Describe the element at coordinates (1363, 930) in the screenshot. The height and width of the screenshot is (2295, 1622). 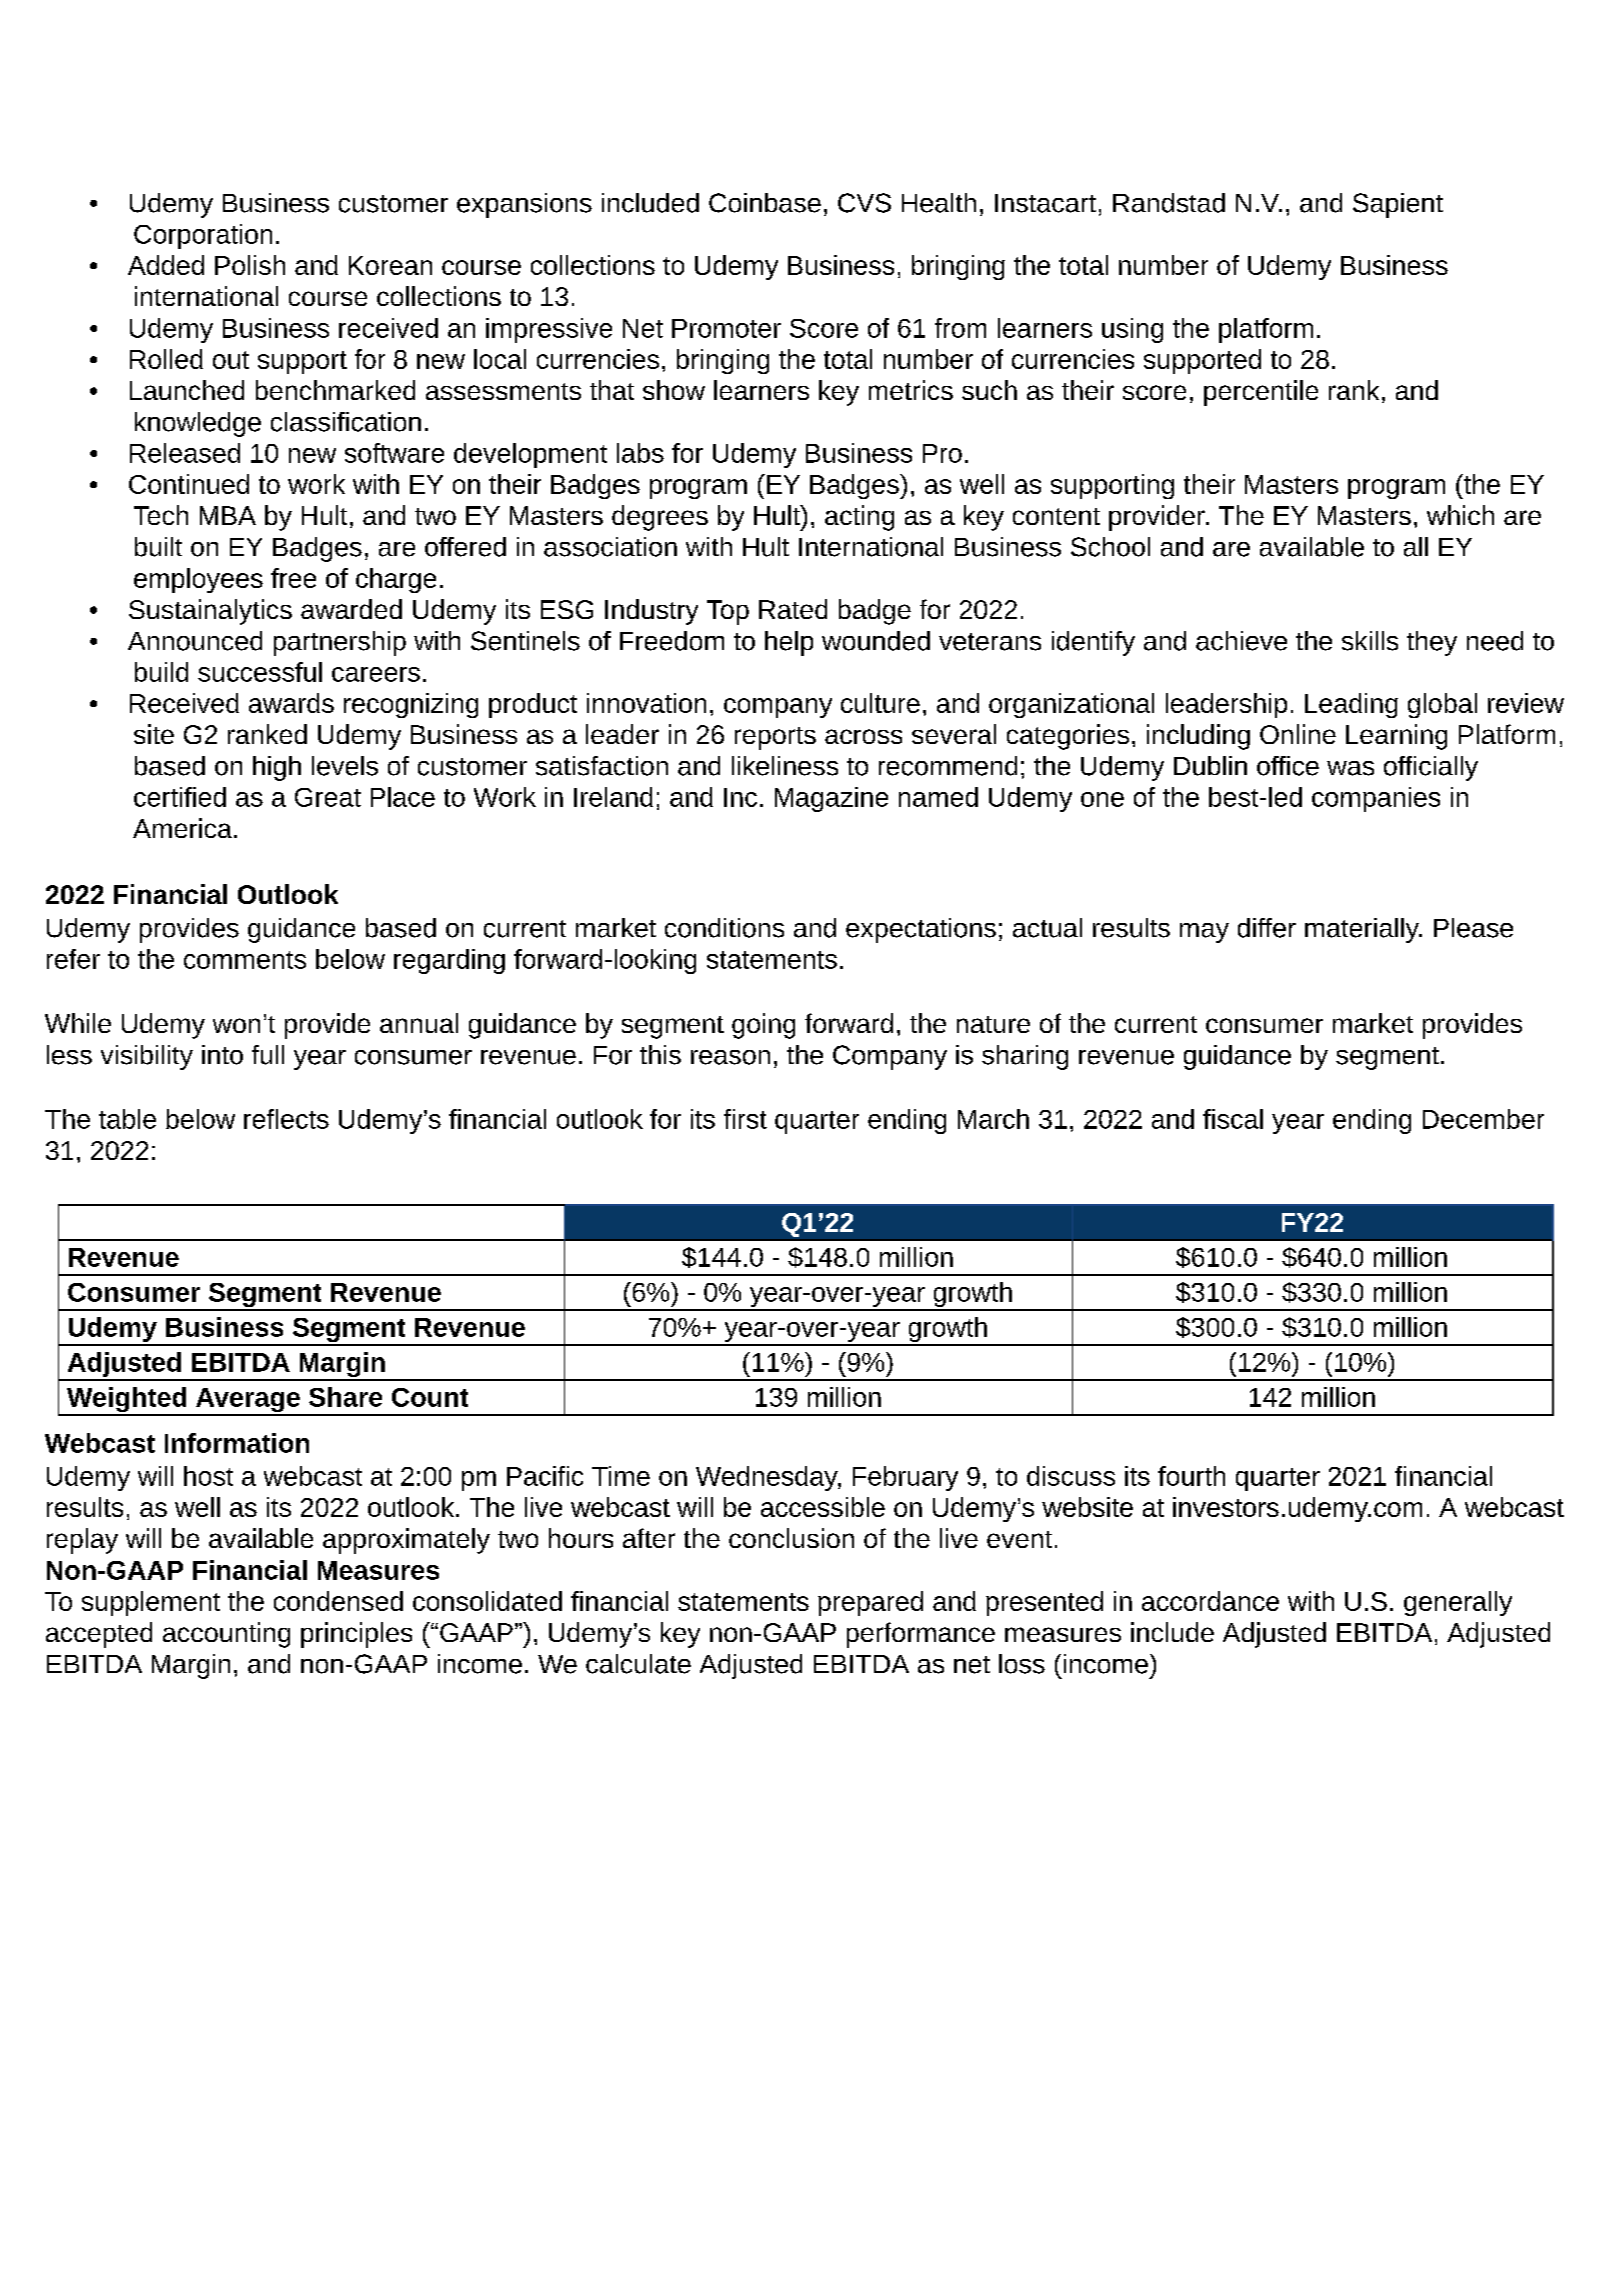
I see `materially` at that location.
